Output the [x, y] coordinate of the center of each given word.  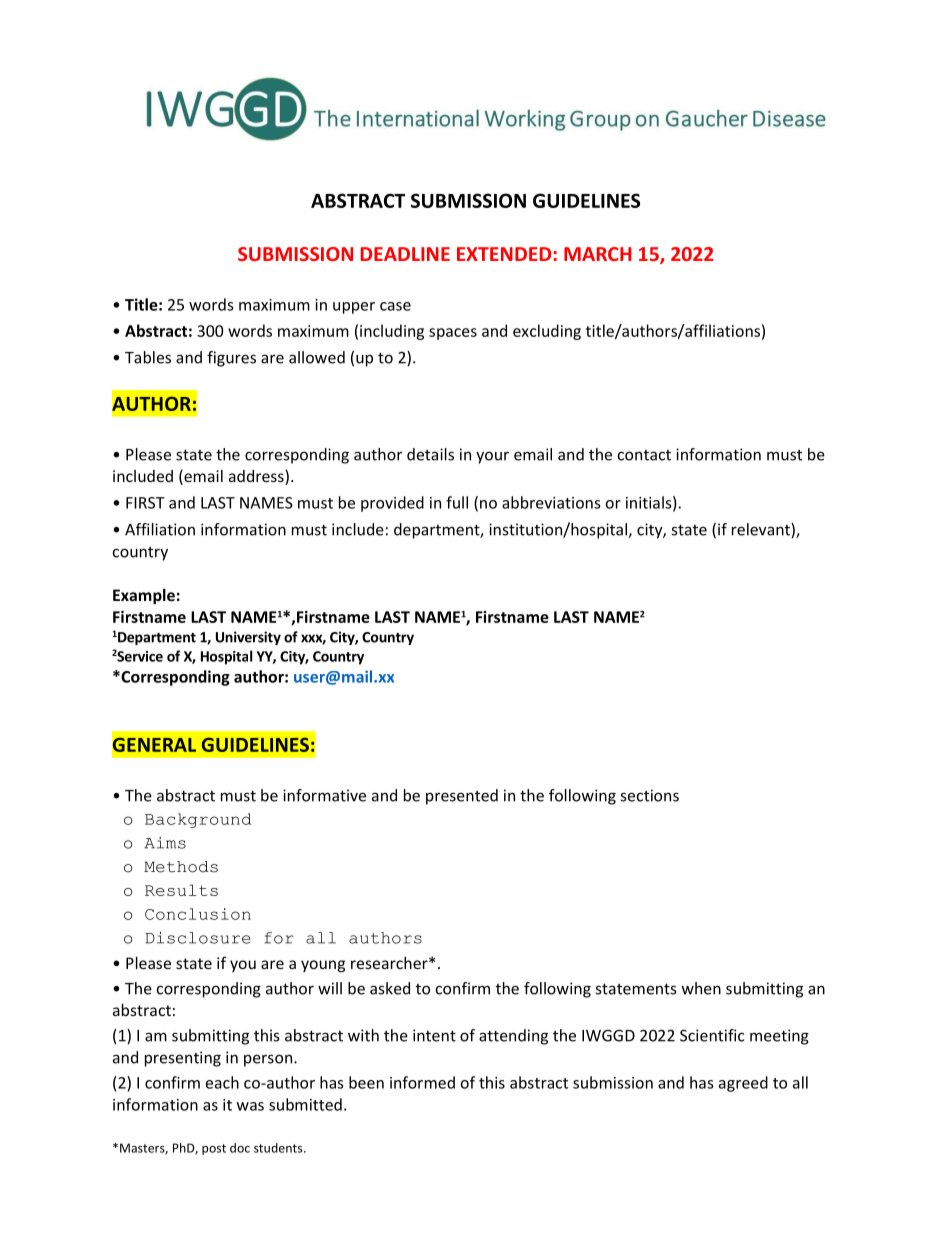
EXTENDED [504, 254]
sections [649, 795]
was [250, 1106]
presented [462, 797]
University [248, 638]
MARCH [597, 254]
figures [231, 359]
